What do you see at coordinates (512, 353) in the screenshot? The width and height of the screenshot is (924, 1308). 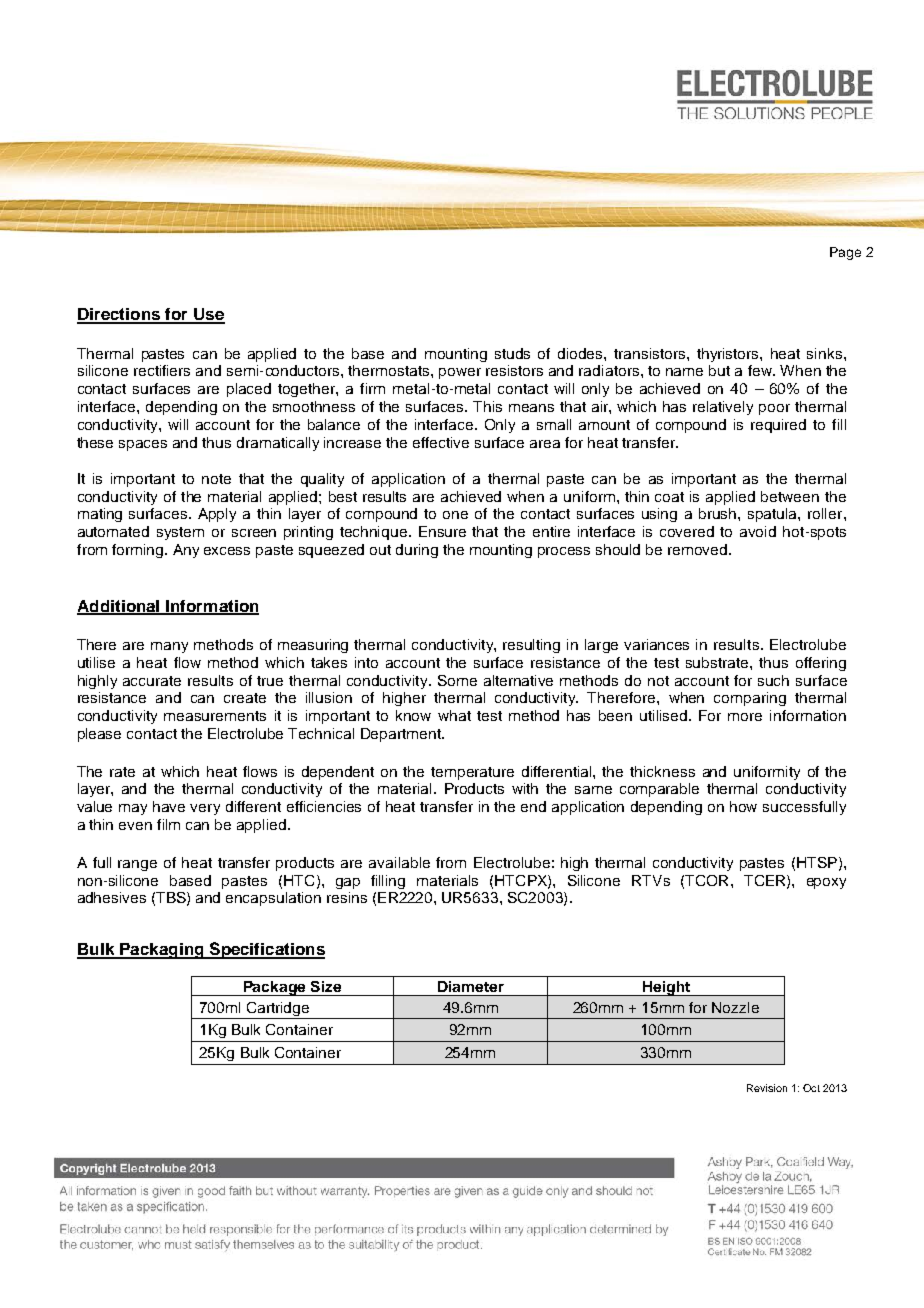 I see `studs` at bounding box center [512, 353].
